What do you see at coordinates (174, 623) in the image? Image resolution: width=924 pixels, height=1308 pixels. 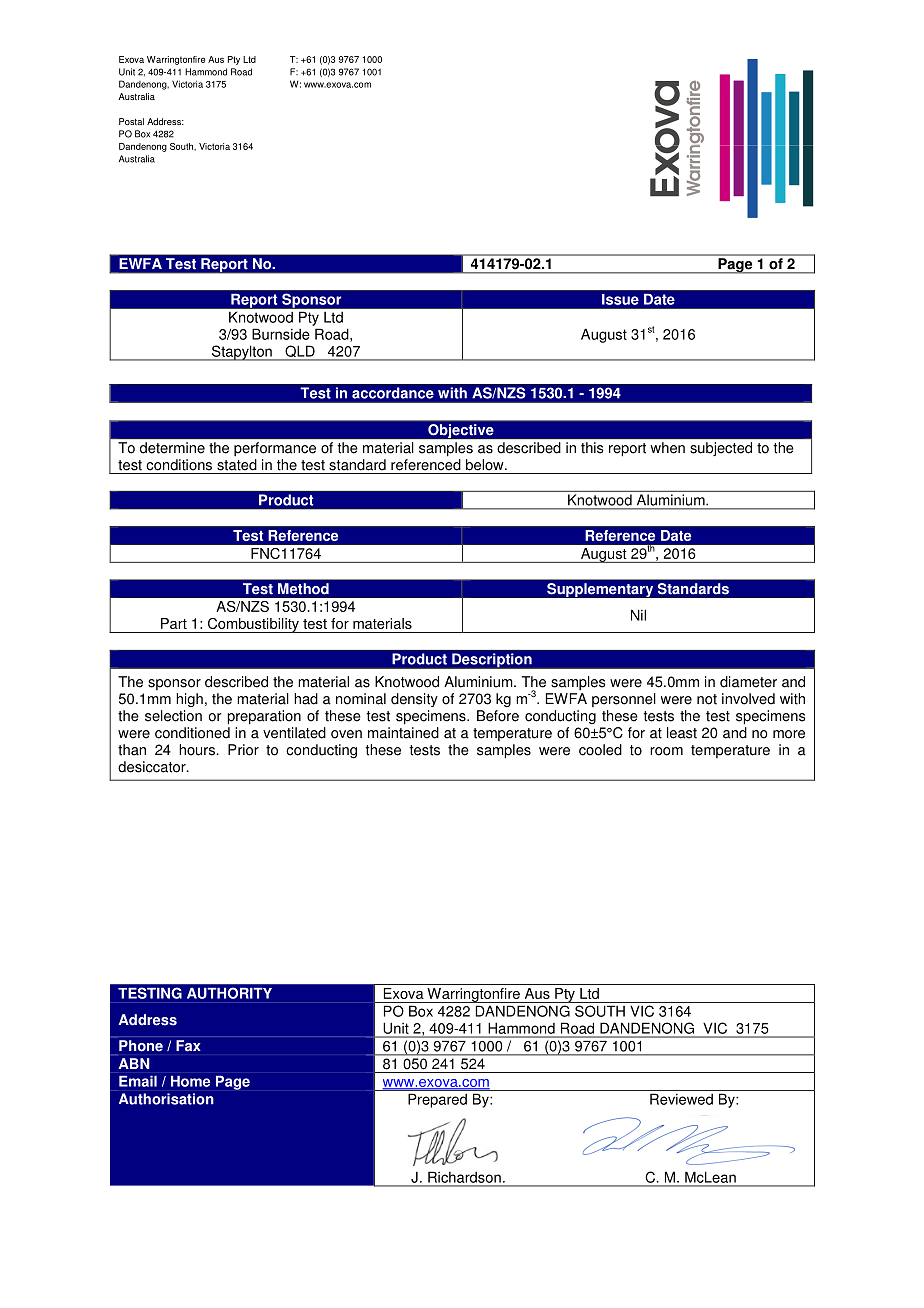 I see `Part` at bounding box center [174, 623].
